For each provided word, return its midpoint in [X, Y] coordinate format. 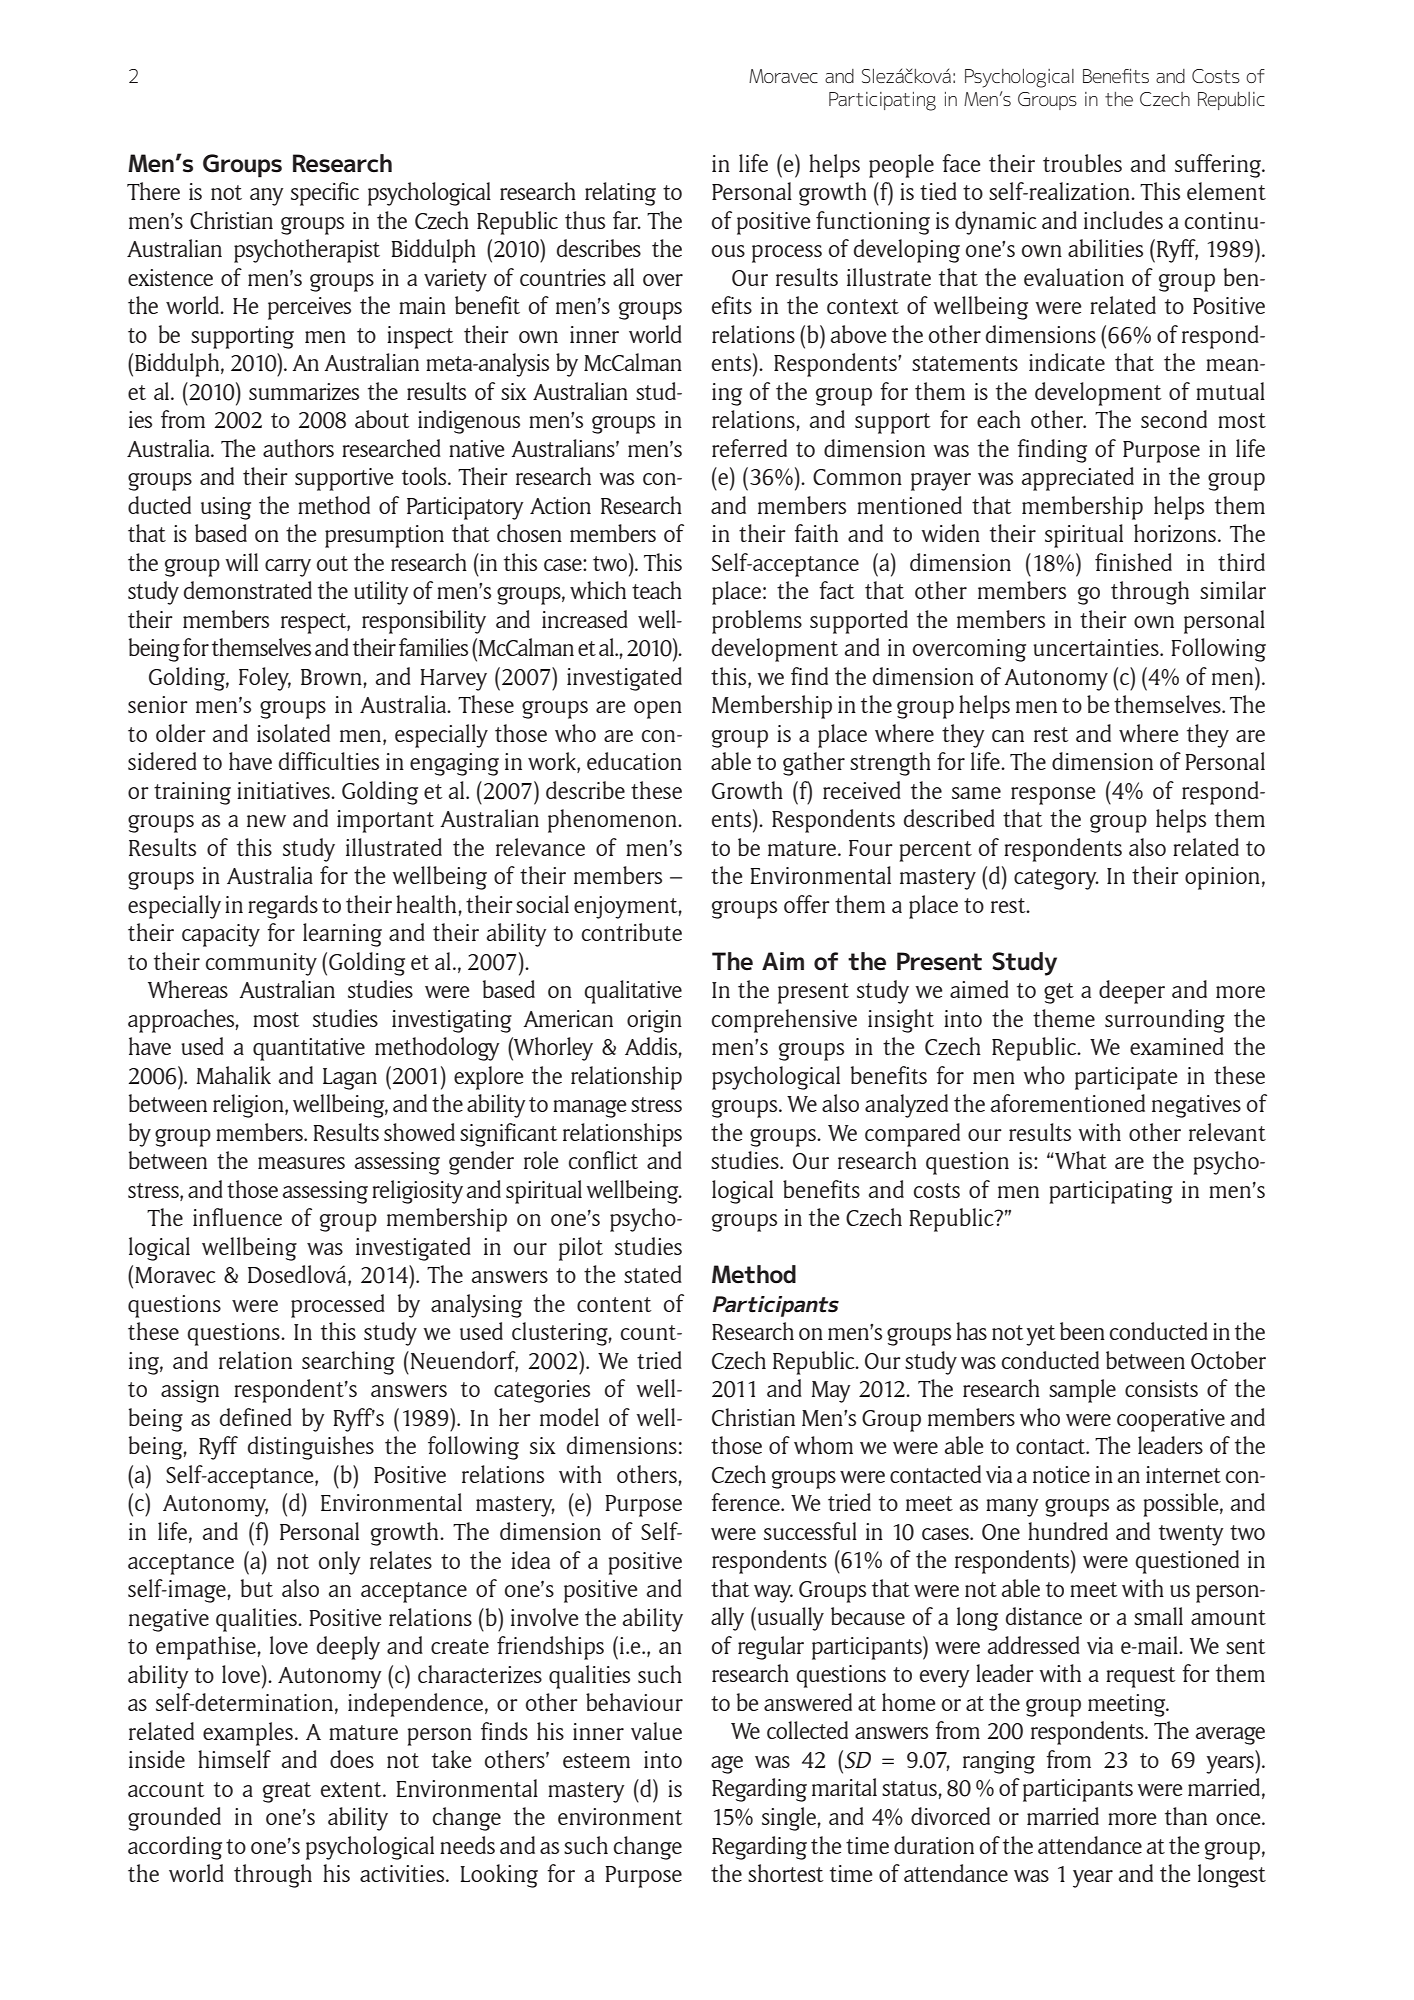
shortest [786, 1873]
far [626, 220]
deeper [1132, 992]
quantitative [309, 1049]
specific [325, 194]
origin [654, 1021]
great [287, 1792]
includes [1123, 220]
